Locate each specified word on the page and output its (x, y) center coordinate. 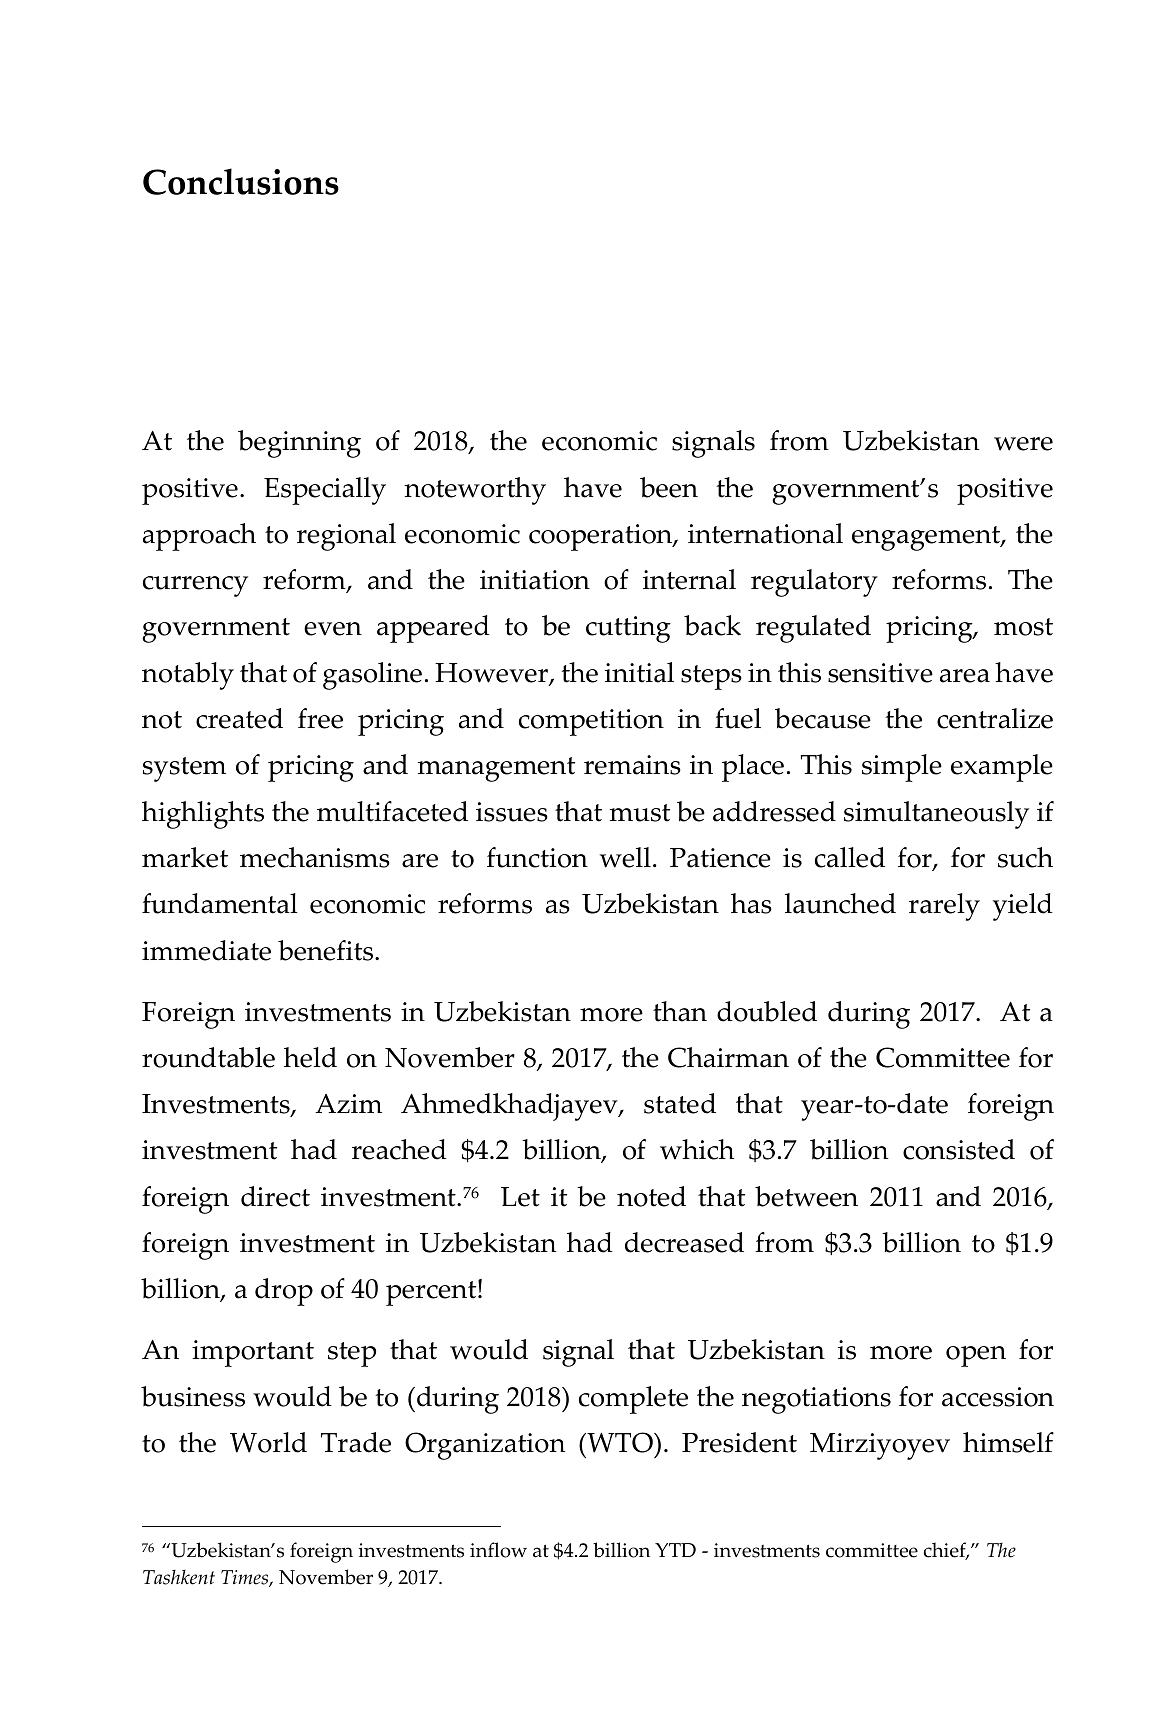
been (669, 487)
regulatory (814, 583)
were (1023, 444)
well (625, 857)
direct (275, 1196)
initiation (535, 580)
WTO (620, 1442)
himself (1008, 1442)
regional (346, 537)
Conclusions (241, 181)
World (268, 1442)
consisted (959, 1149)
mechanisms (315, 857)
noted (651, 1196)
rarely (944, 907)
